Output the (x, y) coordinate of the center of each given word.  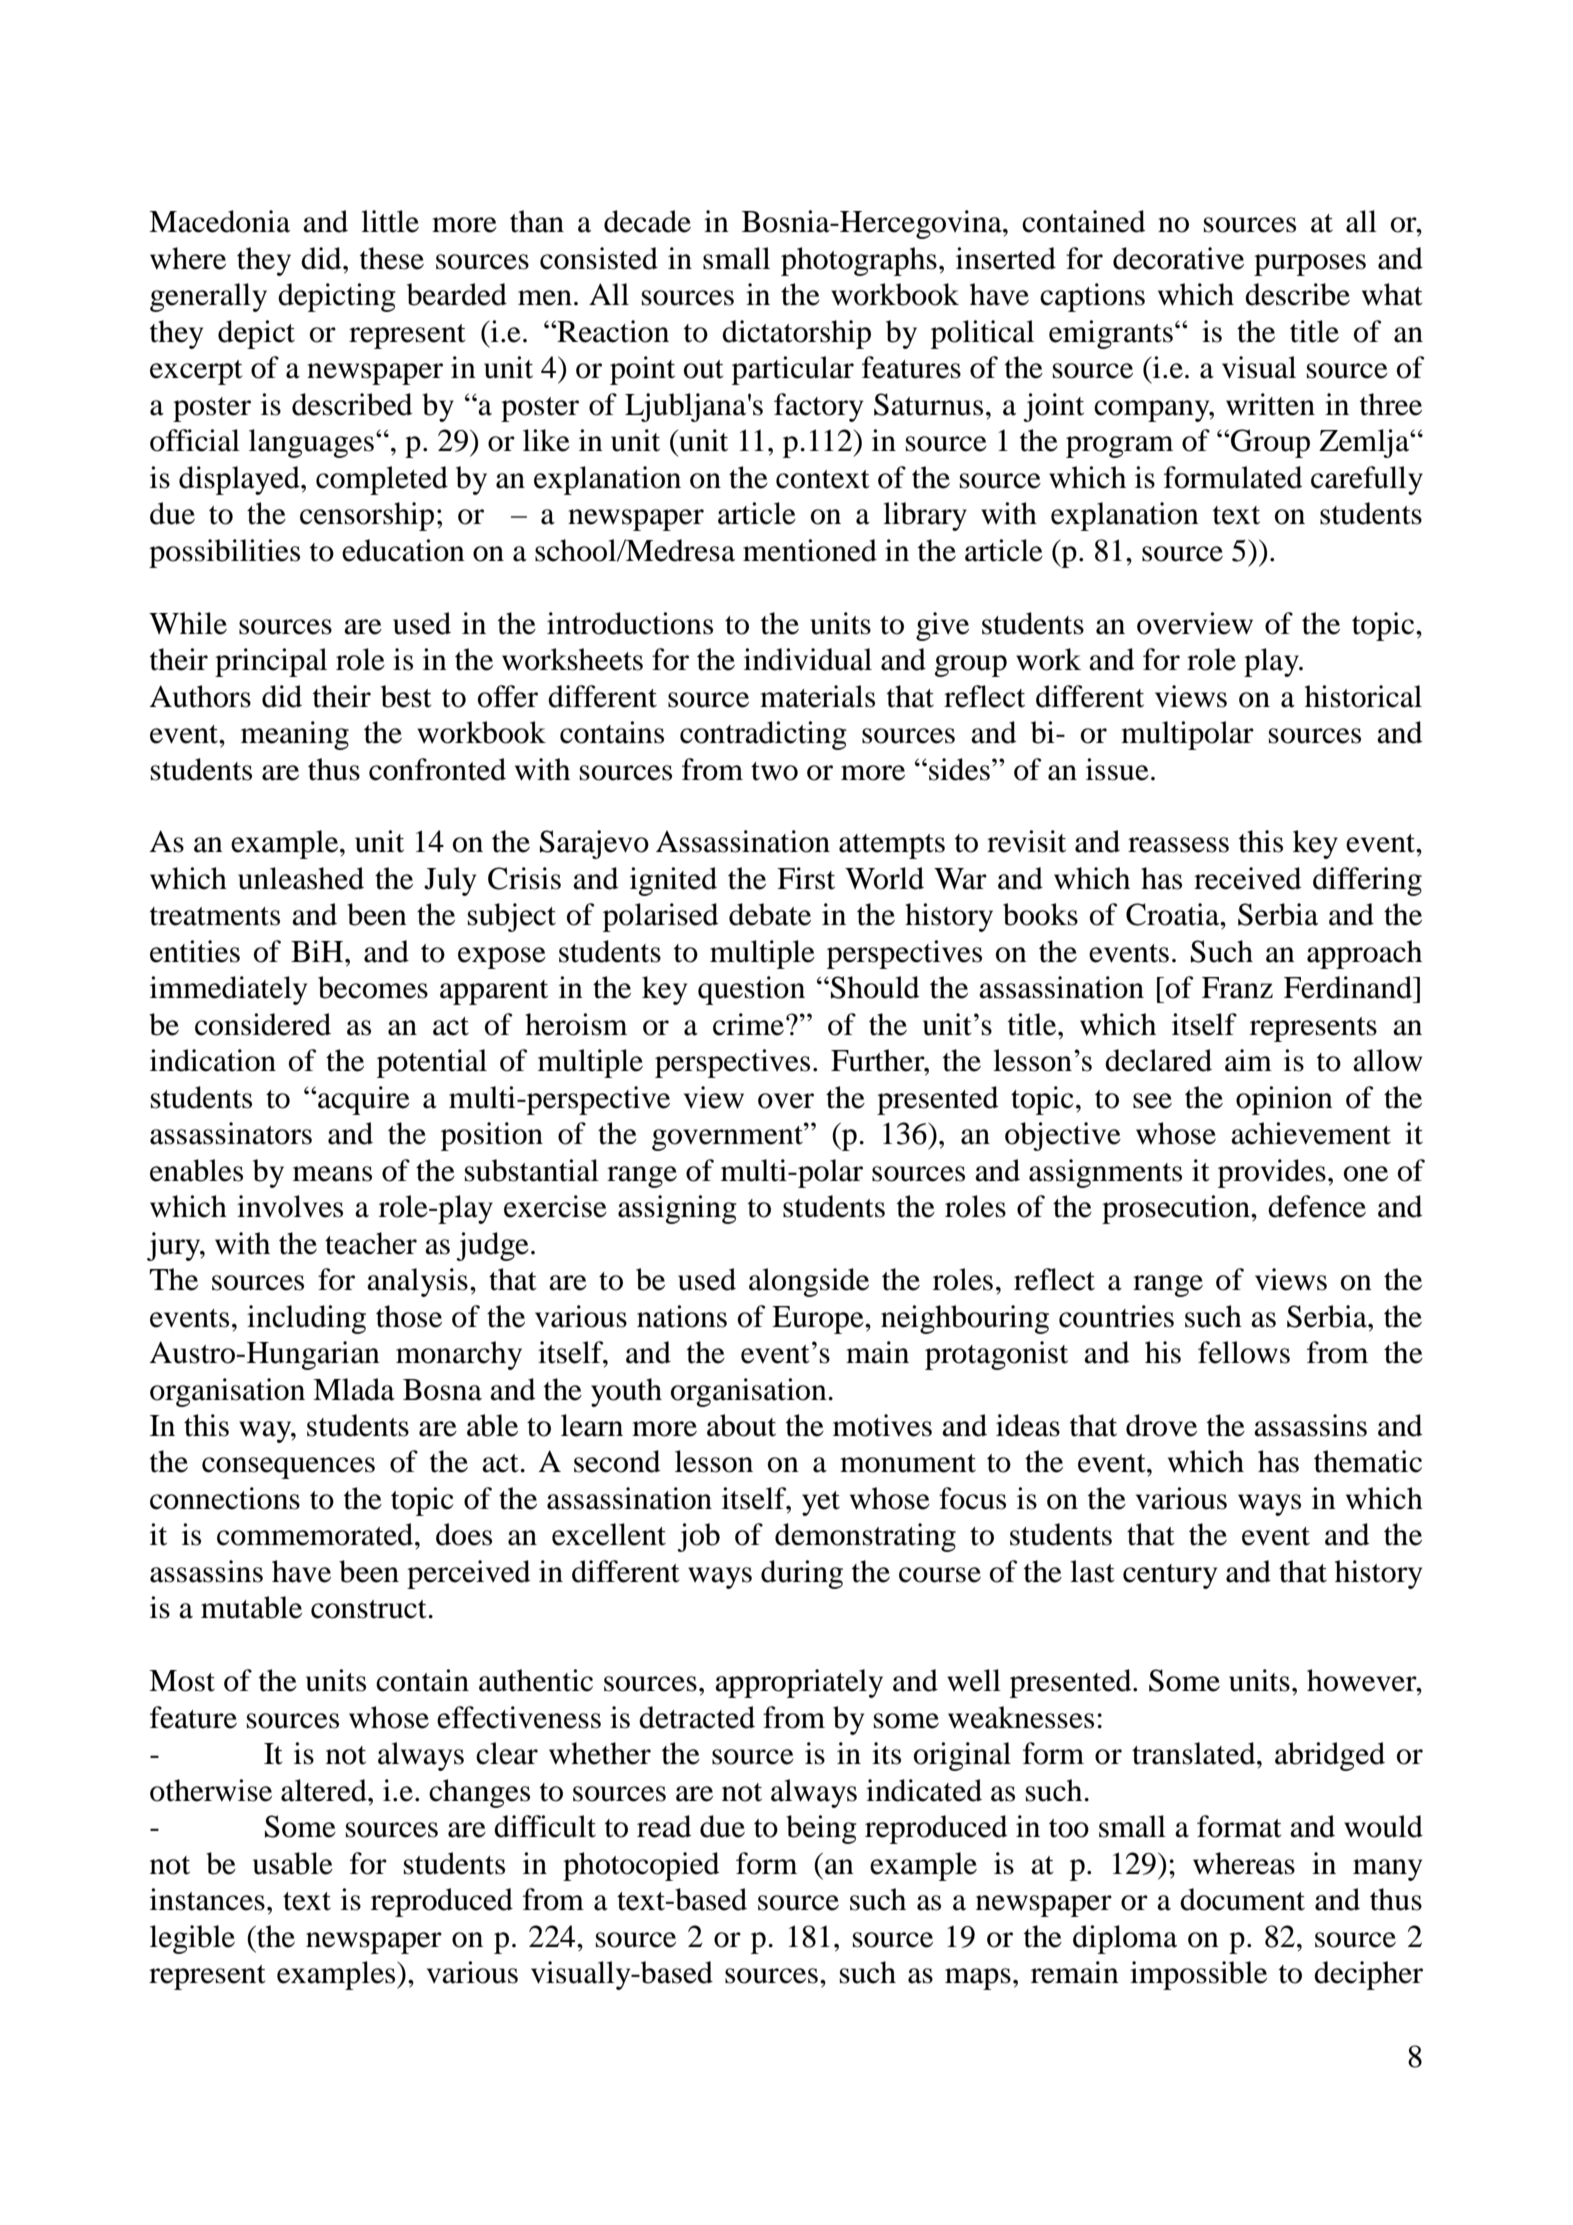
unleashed (301, 878)
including (306, 1319)
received (1247, 878)
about (741, 1425)
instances (207, 1899)
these (392, 258)
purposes (1310, 265)
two (774, 771)
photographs (859, 261)
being (821, 1829)
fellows (1244, 1352)
